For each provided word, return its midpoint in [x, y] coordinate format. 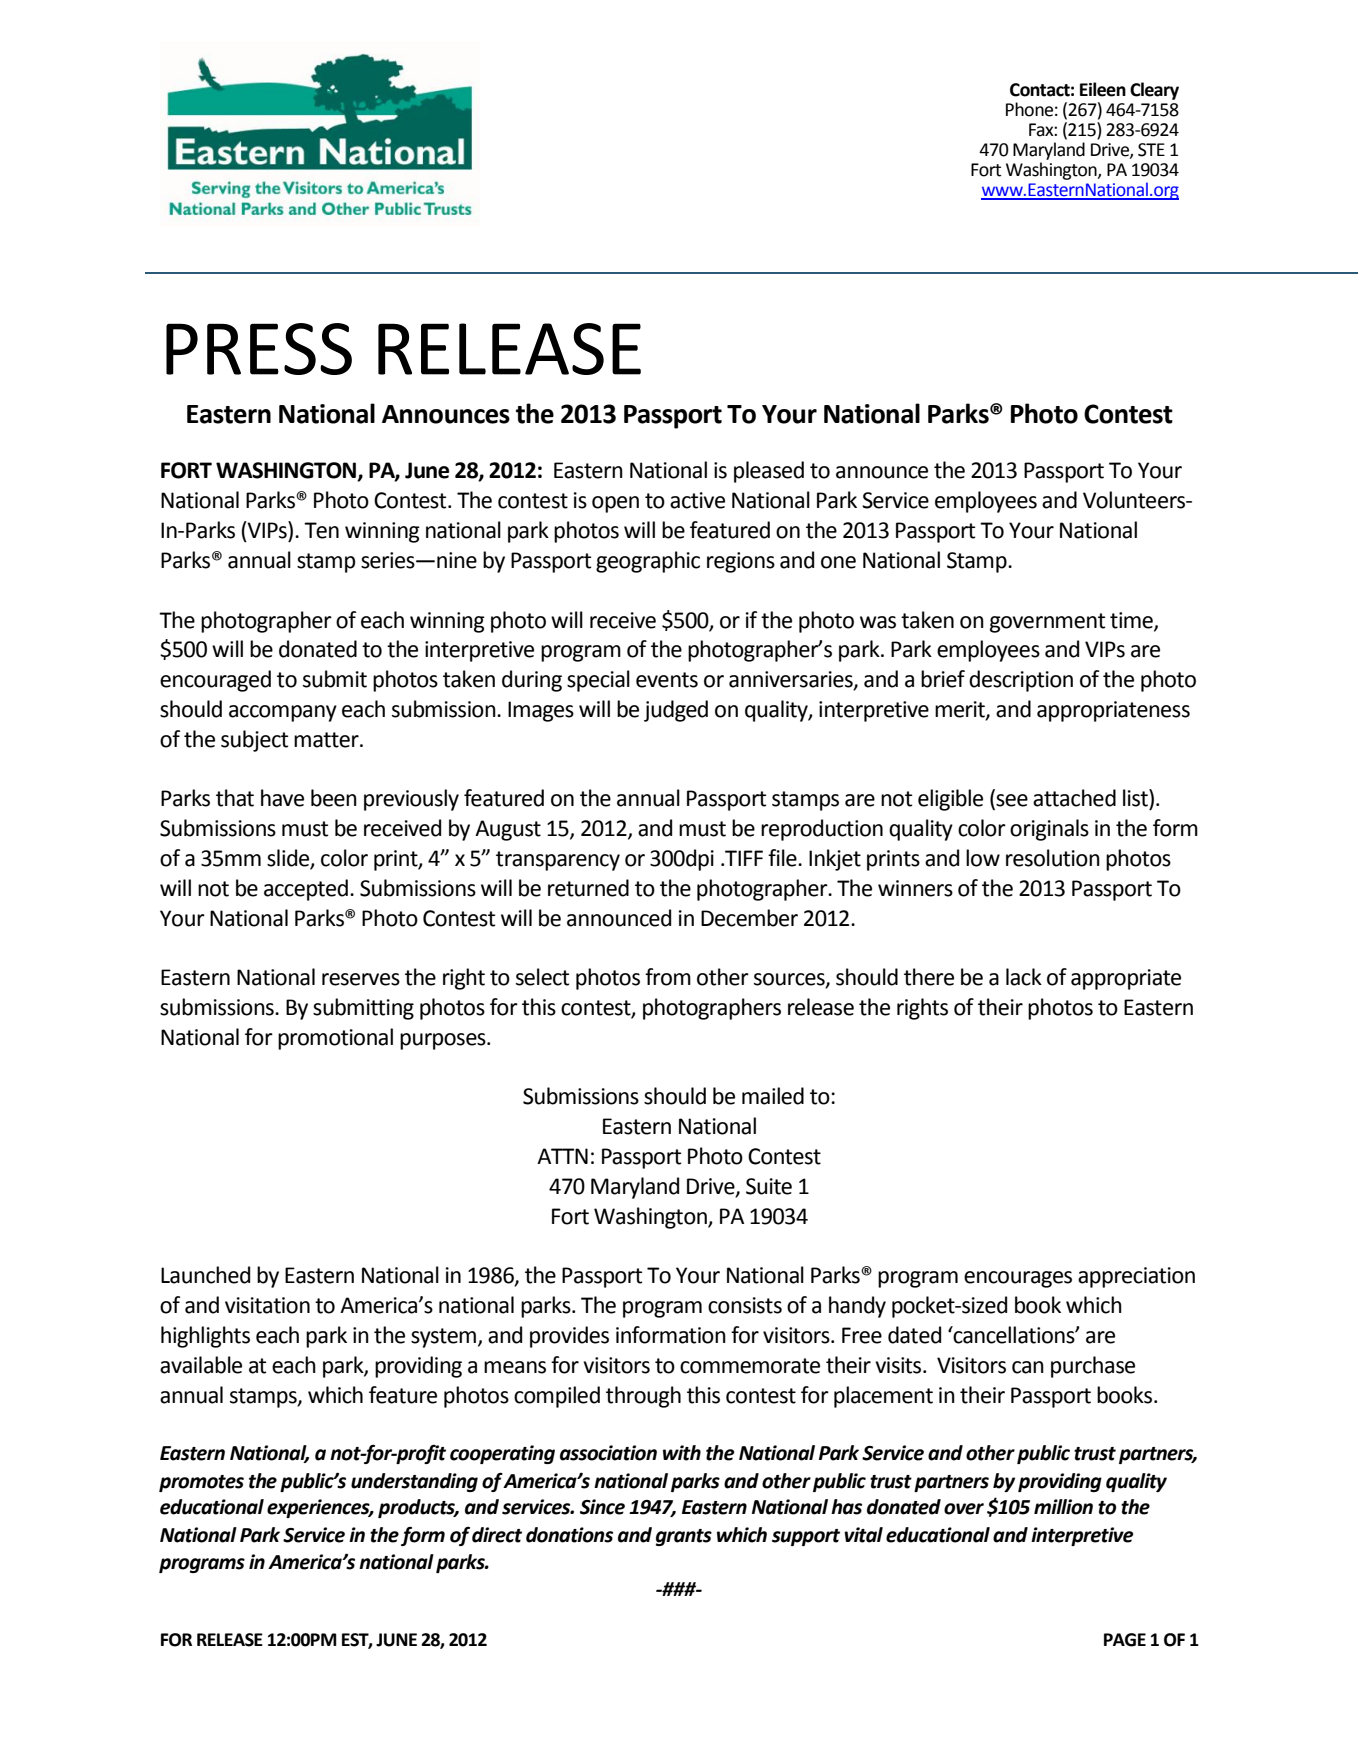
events [667, 680]
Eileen [1103, 89]
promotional [335, 1039]
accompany [283, 713]
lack [1024, 977]
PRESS [259, 349]
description [1021, 681]
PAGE [1125, 1640]
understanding [414, 1482]
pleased [769, 472]
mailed [773, 1096]
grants [684, 1537]
